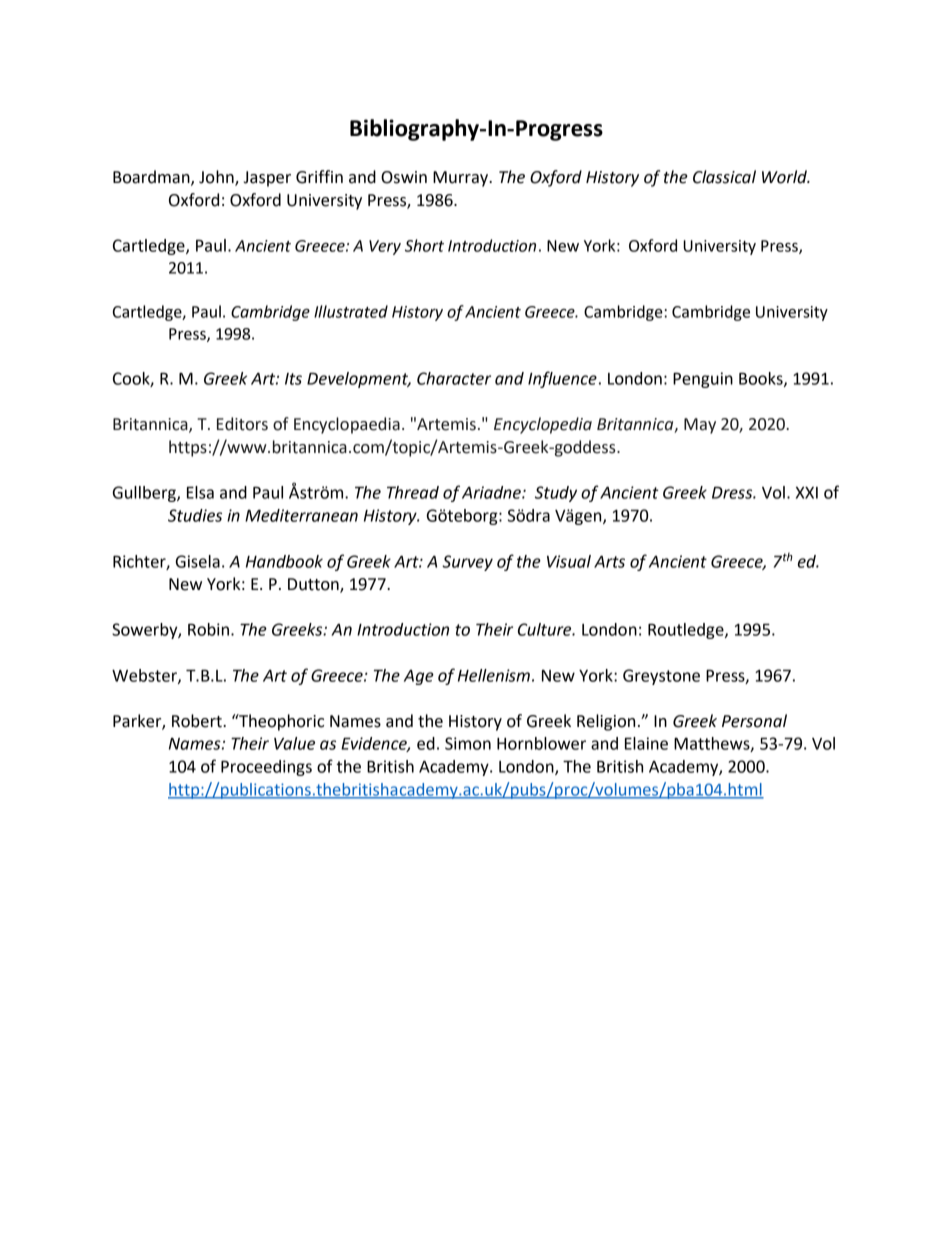 The width and height of the screenshot is (952, 1233). Describe the element at coordinates (198, 721) in the screenshot. I see `Robert` at that location.
